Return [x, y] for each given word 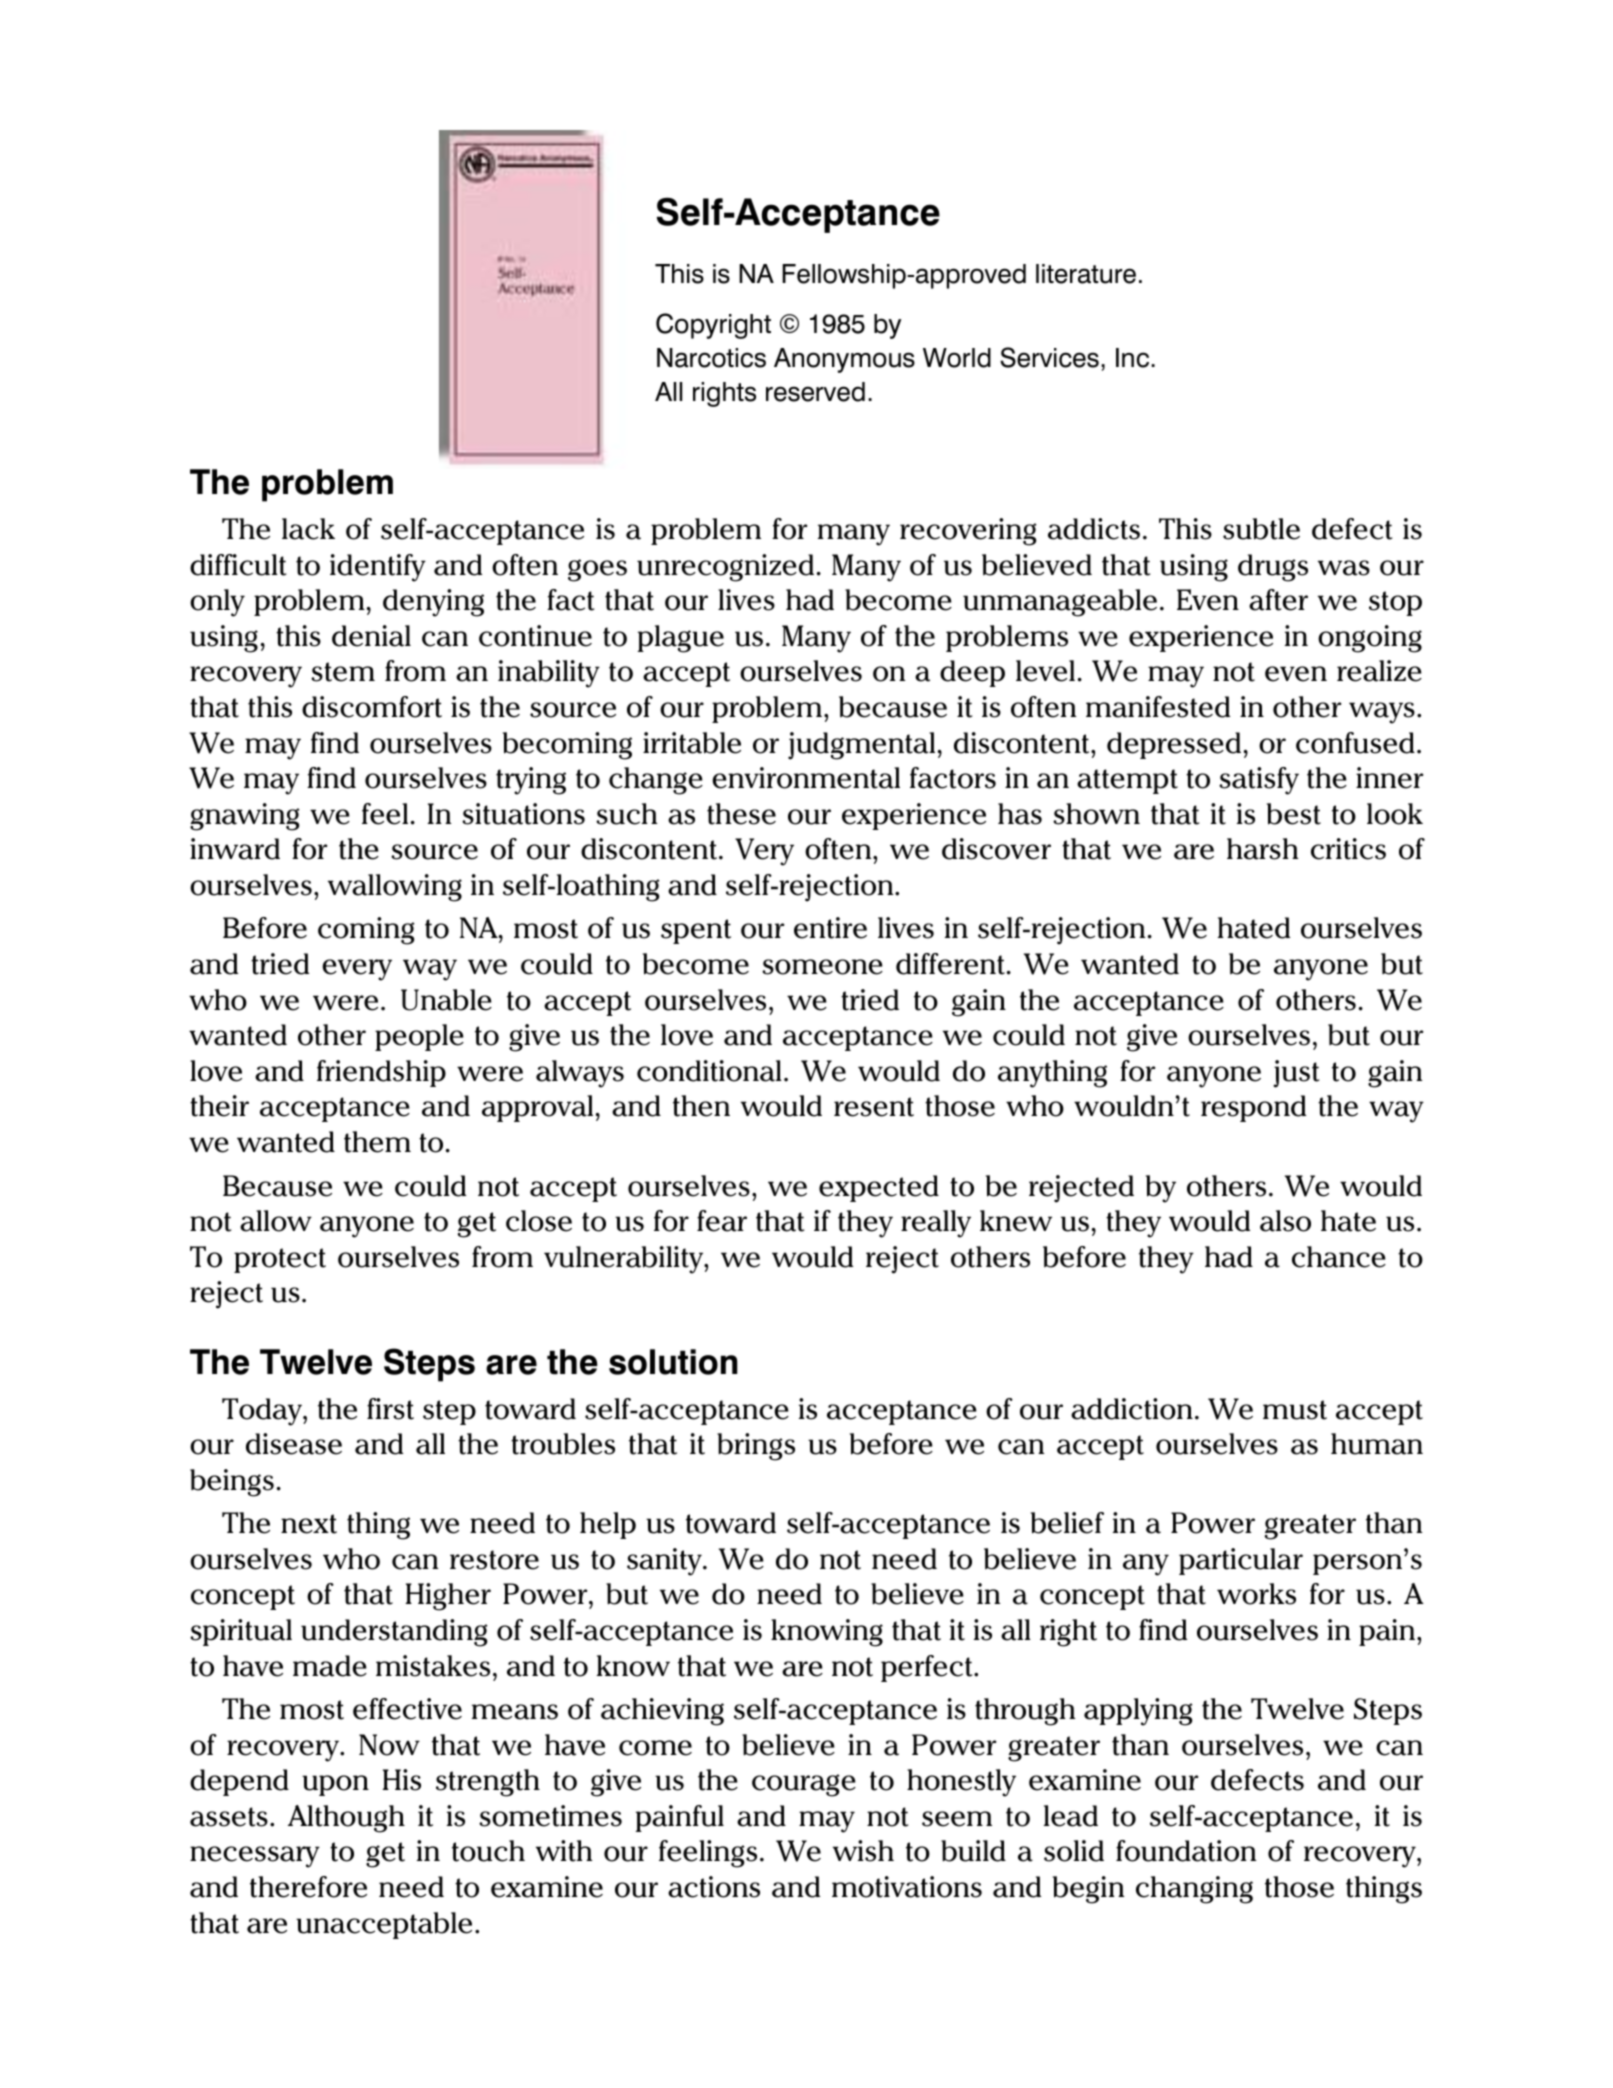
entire [830, 928]
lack [308, 529]
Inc [1132, 358]
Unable [446, 1000]
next [309, 1524]
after [1278, 600]
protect [280, 1260]
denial [371, 636]
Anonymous [844, 360]
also [1285, 1221]
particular [1241, 1561]
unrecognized [725, 568]
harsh [1262, 849]
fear [722, 1221]
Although [346, 1819]
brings [756, 1447]
